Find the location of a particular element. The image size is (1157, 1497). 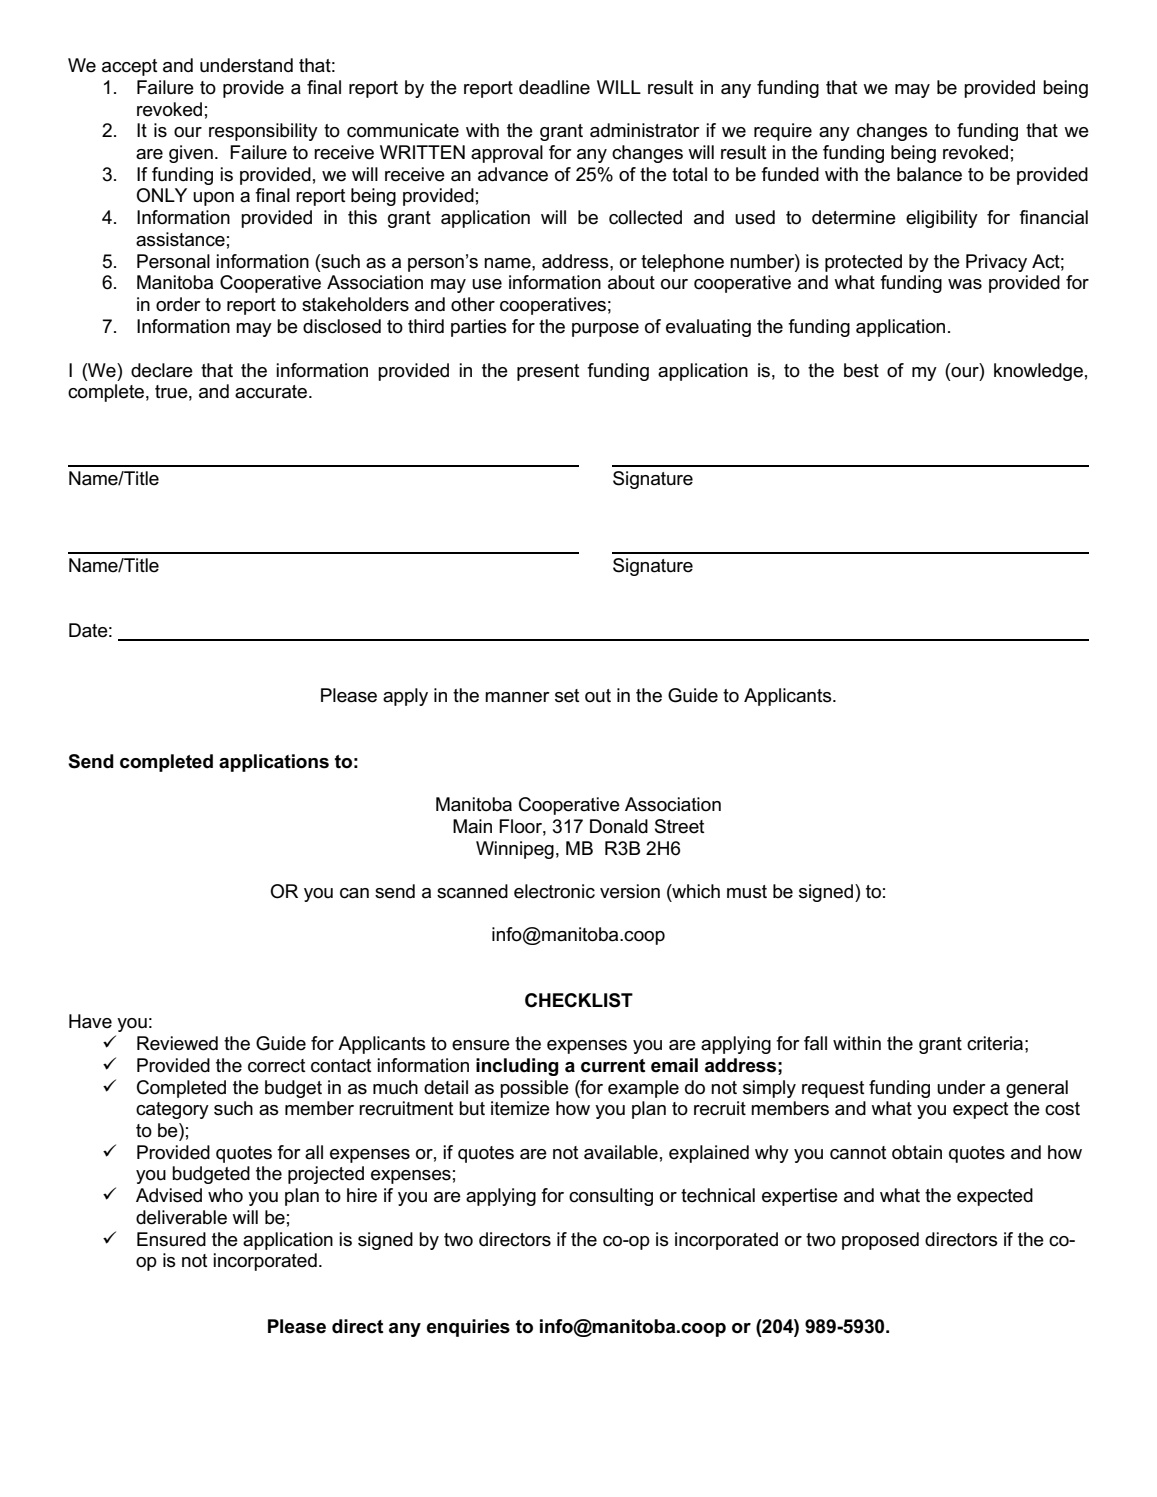

deadline is located at coordinates (554, 87).
